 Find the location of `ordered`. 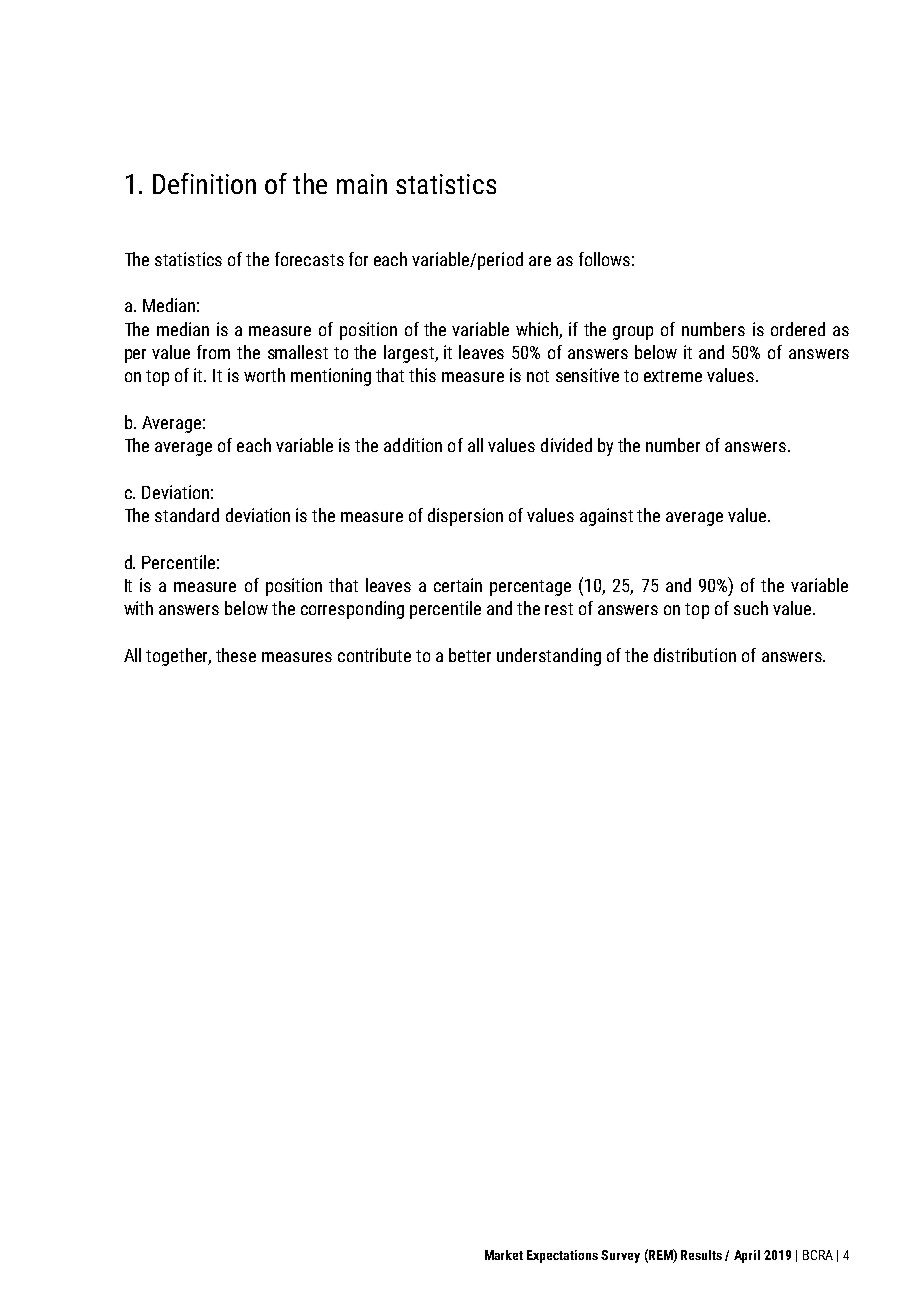

ordered is located at coordinates (798, 329).
